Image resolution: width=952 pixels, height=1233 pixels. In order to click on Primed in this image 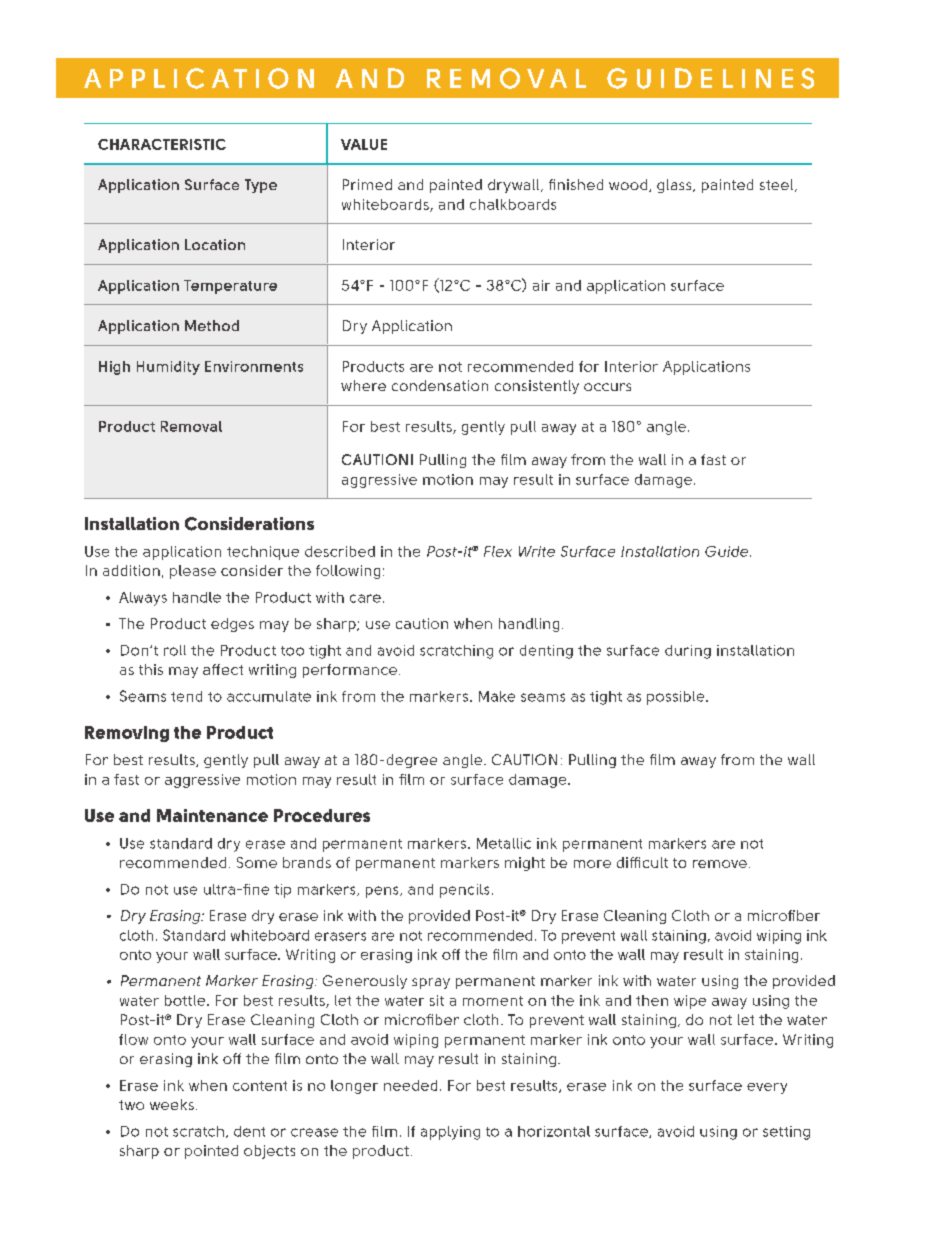, I will do `click(367, 184)`.
